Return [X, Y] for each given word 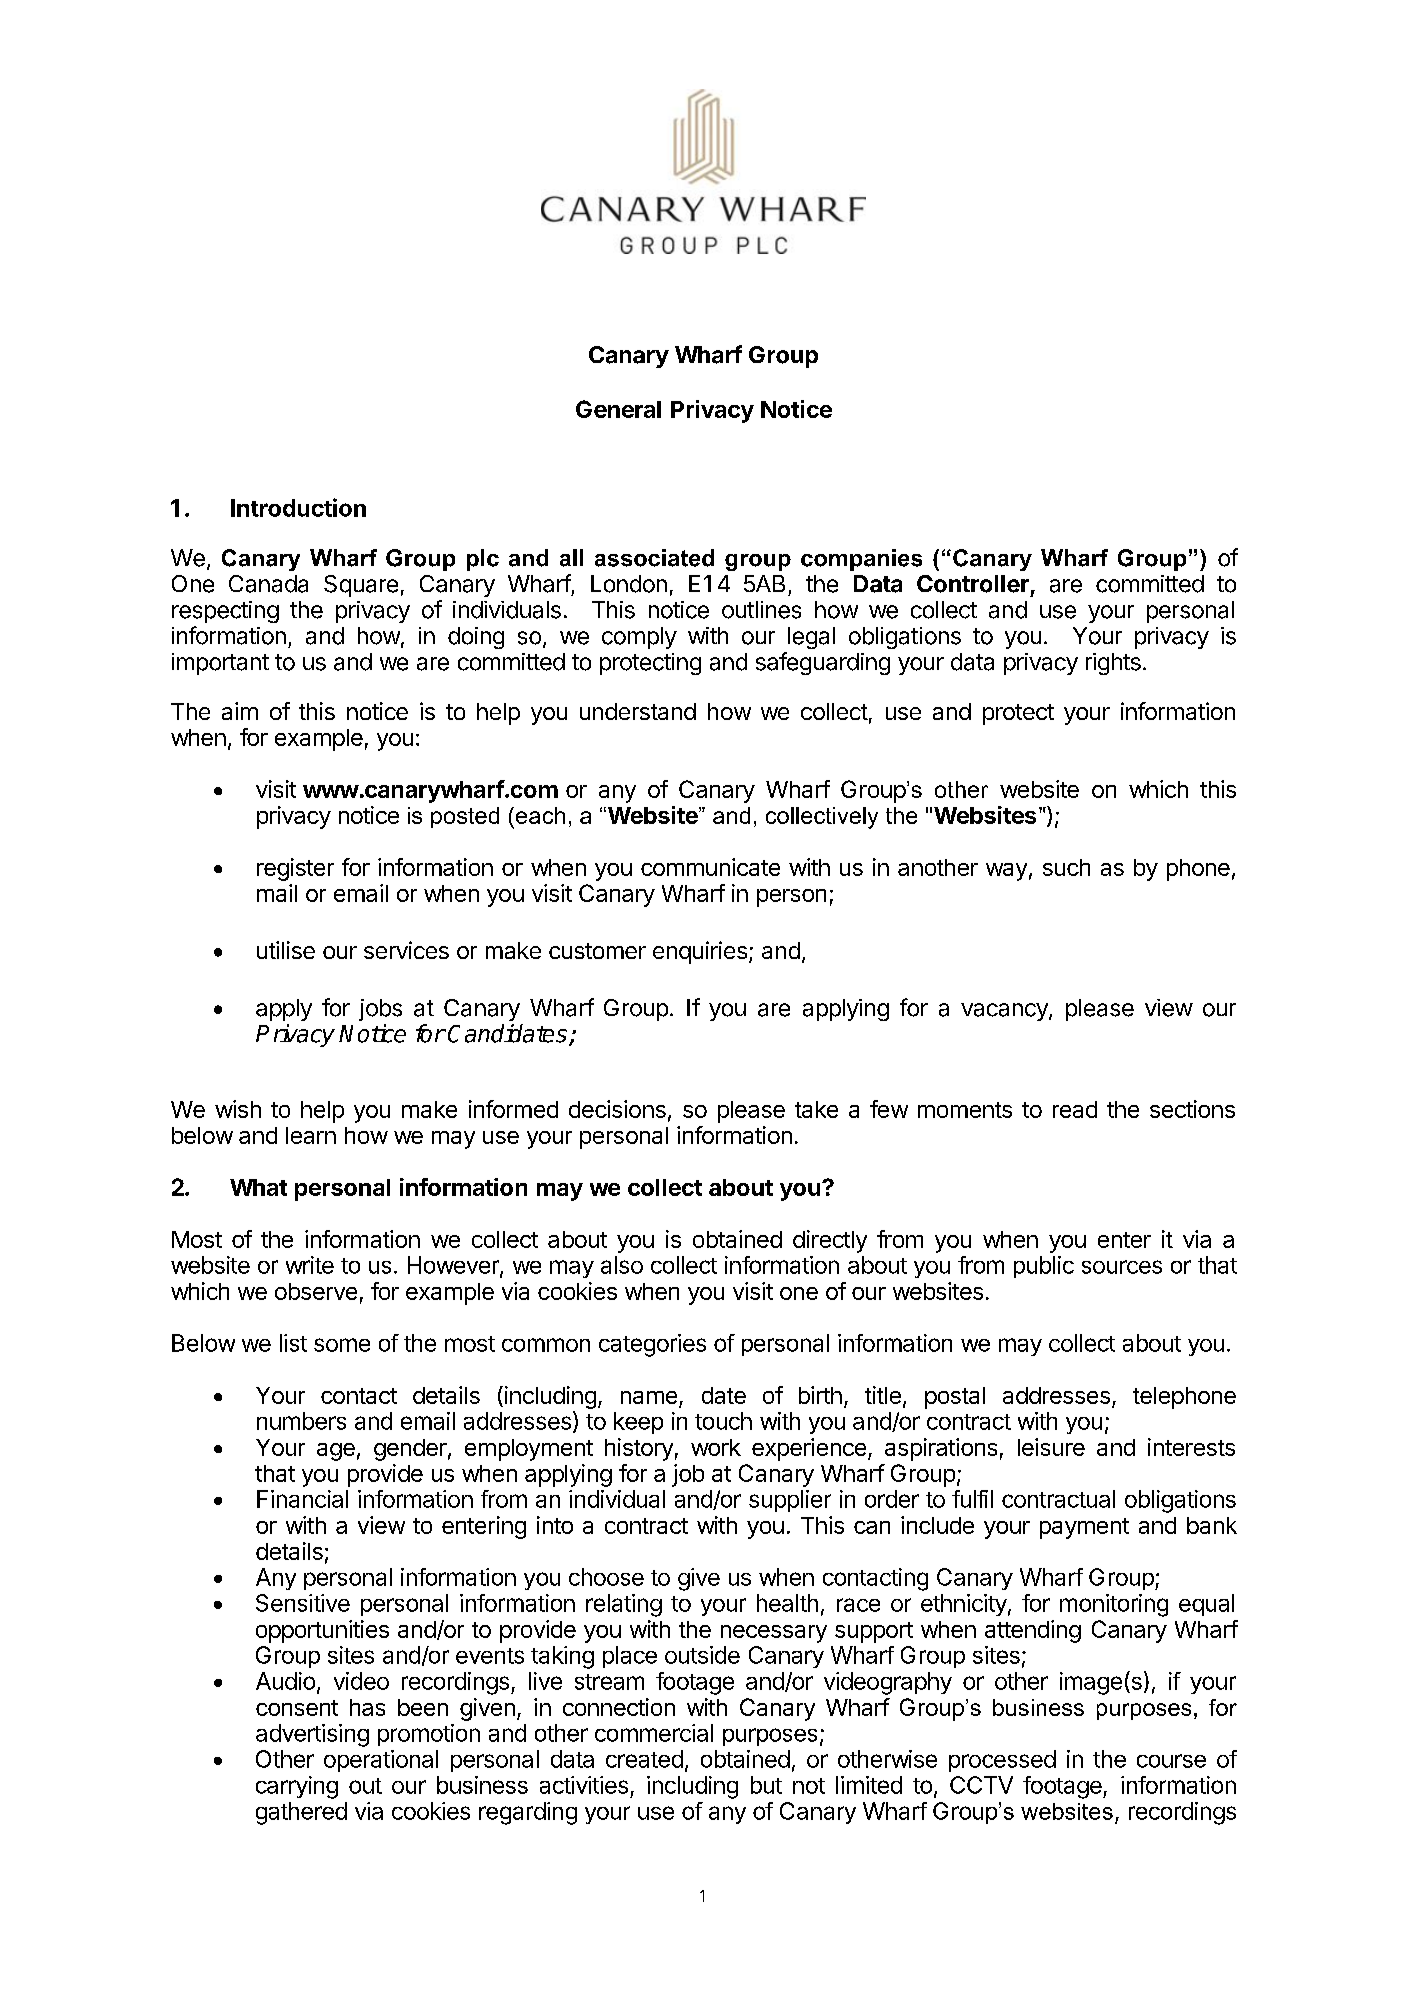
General [618, 409]
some [342, 1345]
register [295, 869]
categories [652, 1345]
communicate [710, 867]
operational [381, 1761]
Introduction [298, 507]
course [1171, 1761]
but [766, 1785]
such [1066, 867]
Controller [973, 584]
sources [1122, 1267]
